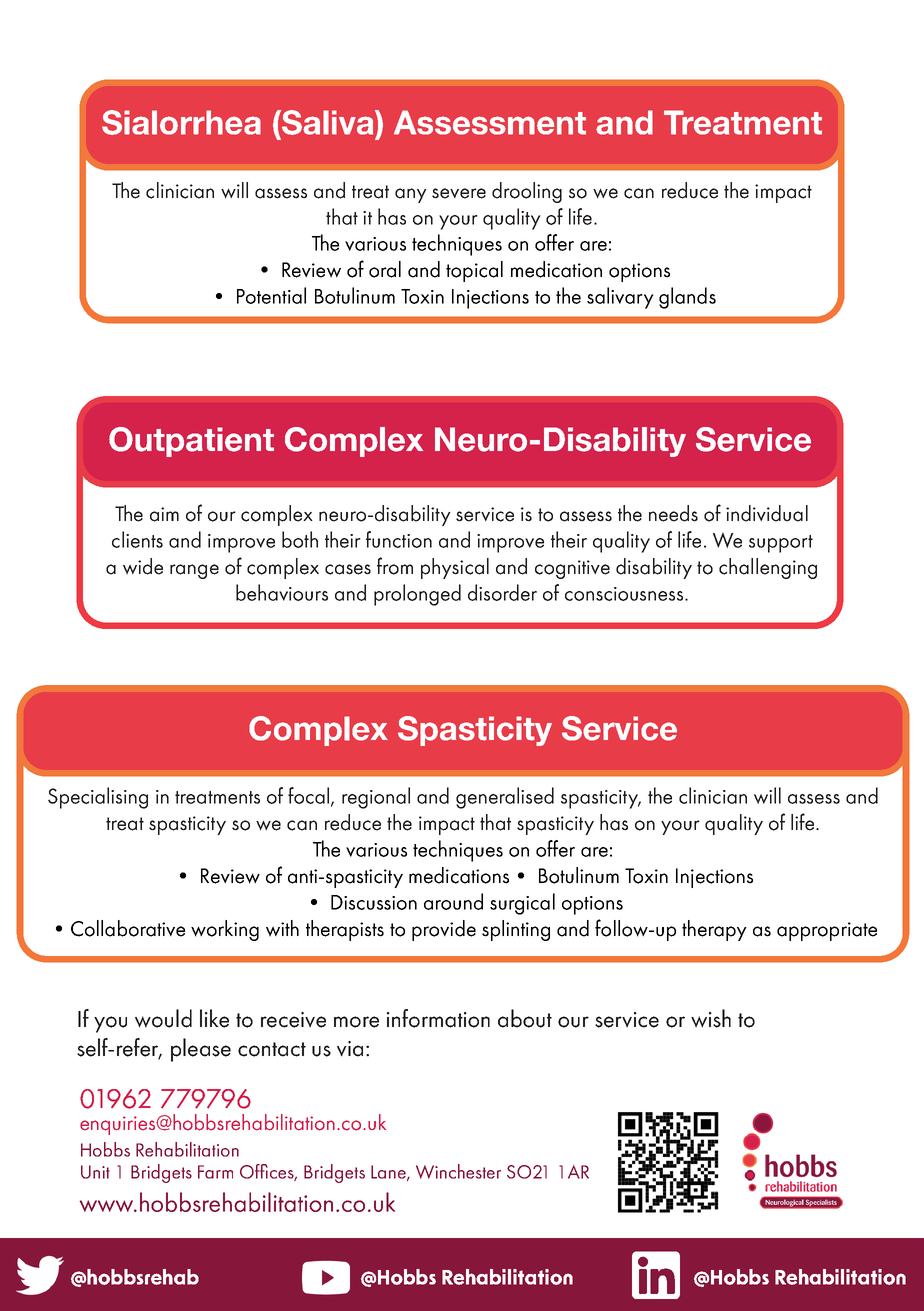 The image size is (924, 1311). What do you see at coordinates (767, 513) in the screenshot?
I see `individual` at bounding box center [767, 513].
